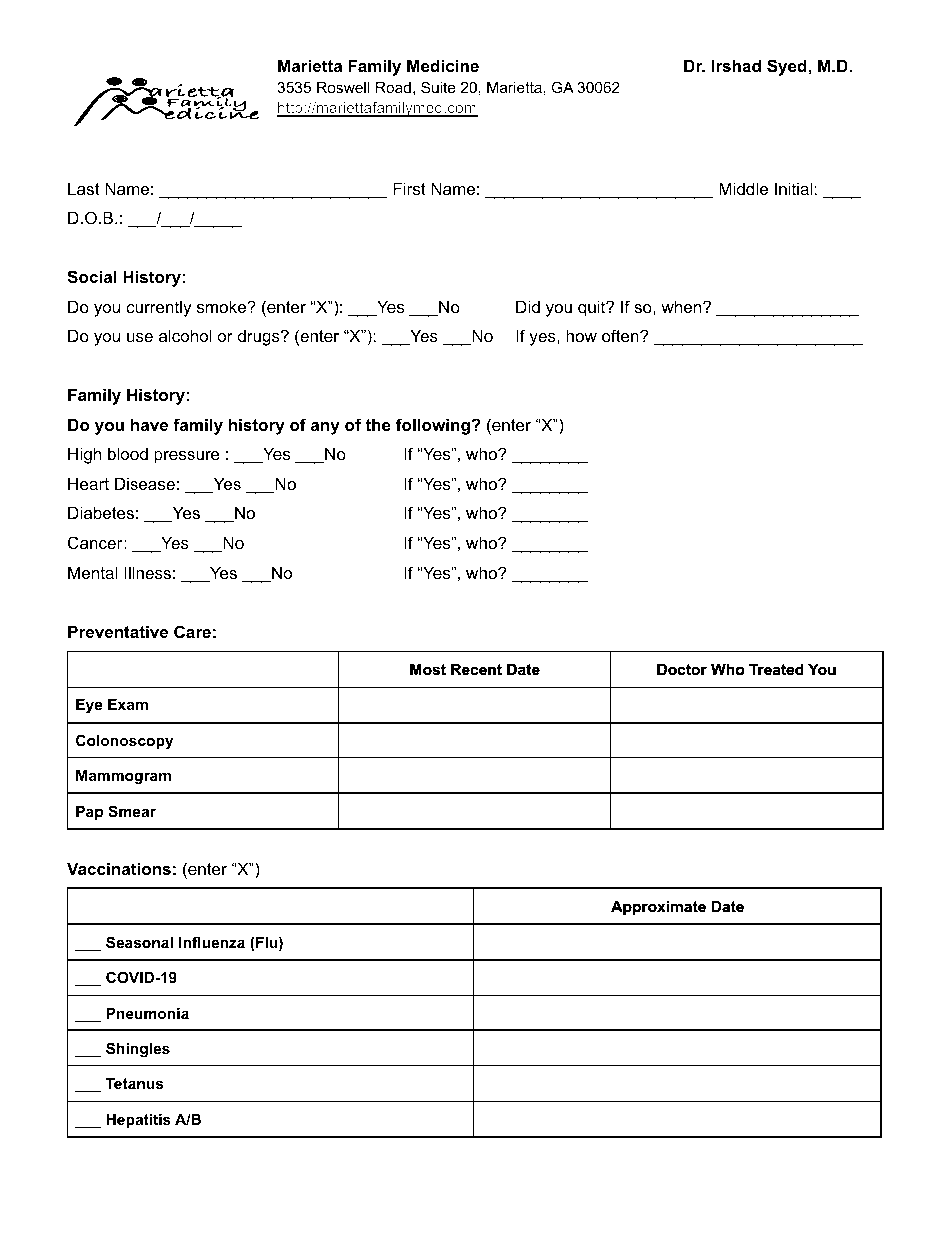 This document has width=952, height=1233. What do you see at coordinates (84, 188) in the document?
I see `Last` at bounding box center [84, 188].
